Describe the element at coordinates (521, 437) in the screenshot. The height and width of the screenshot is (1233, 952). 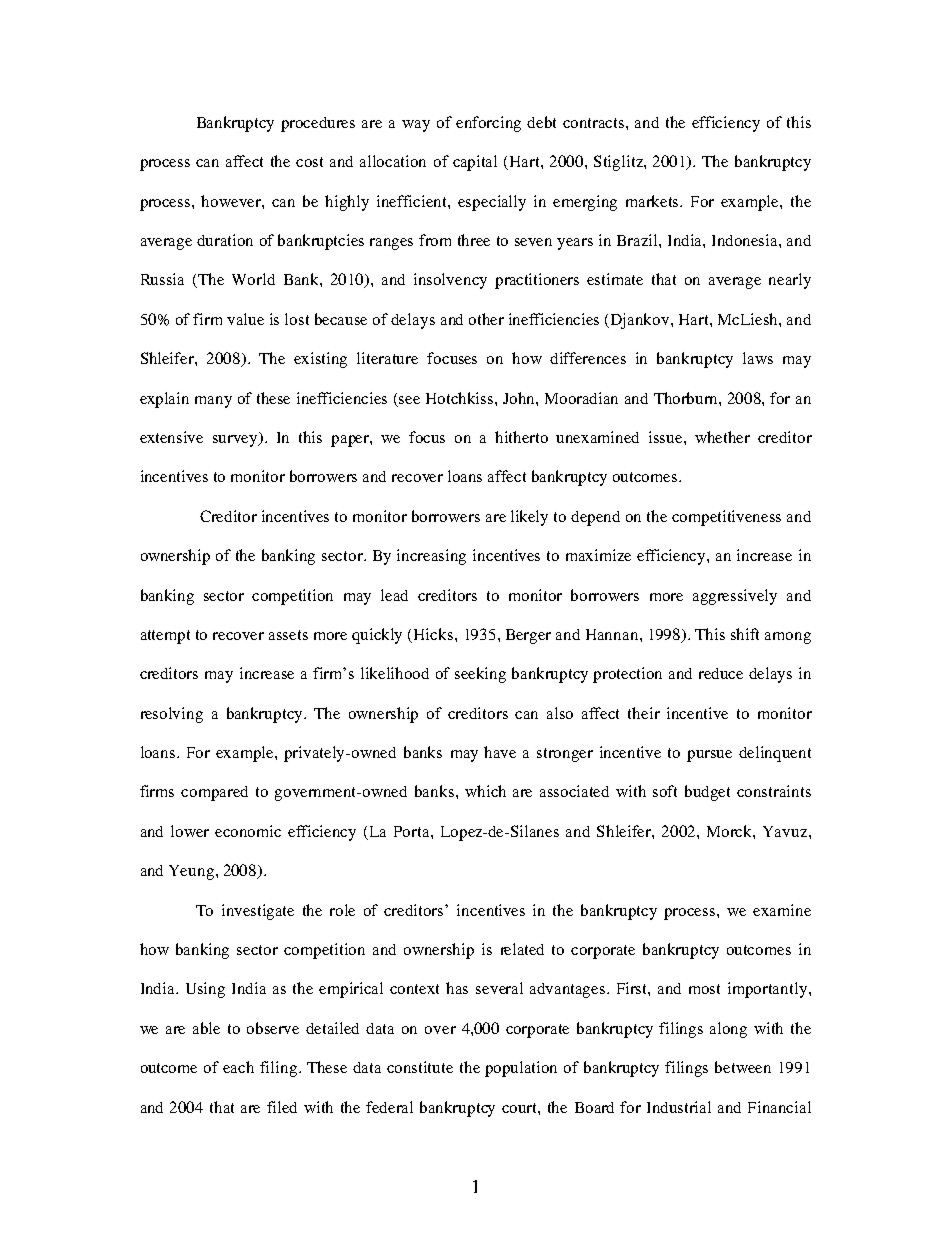
I see `hitherto` at that location.
